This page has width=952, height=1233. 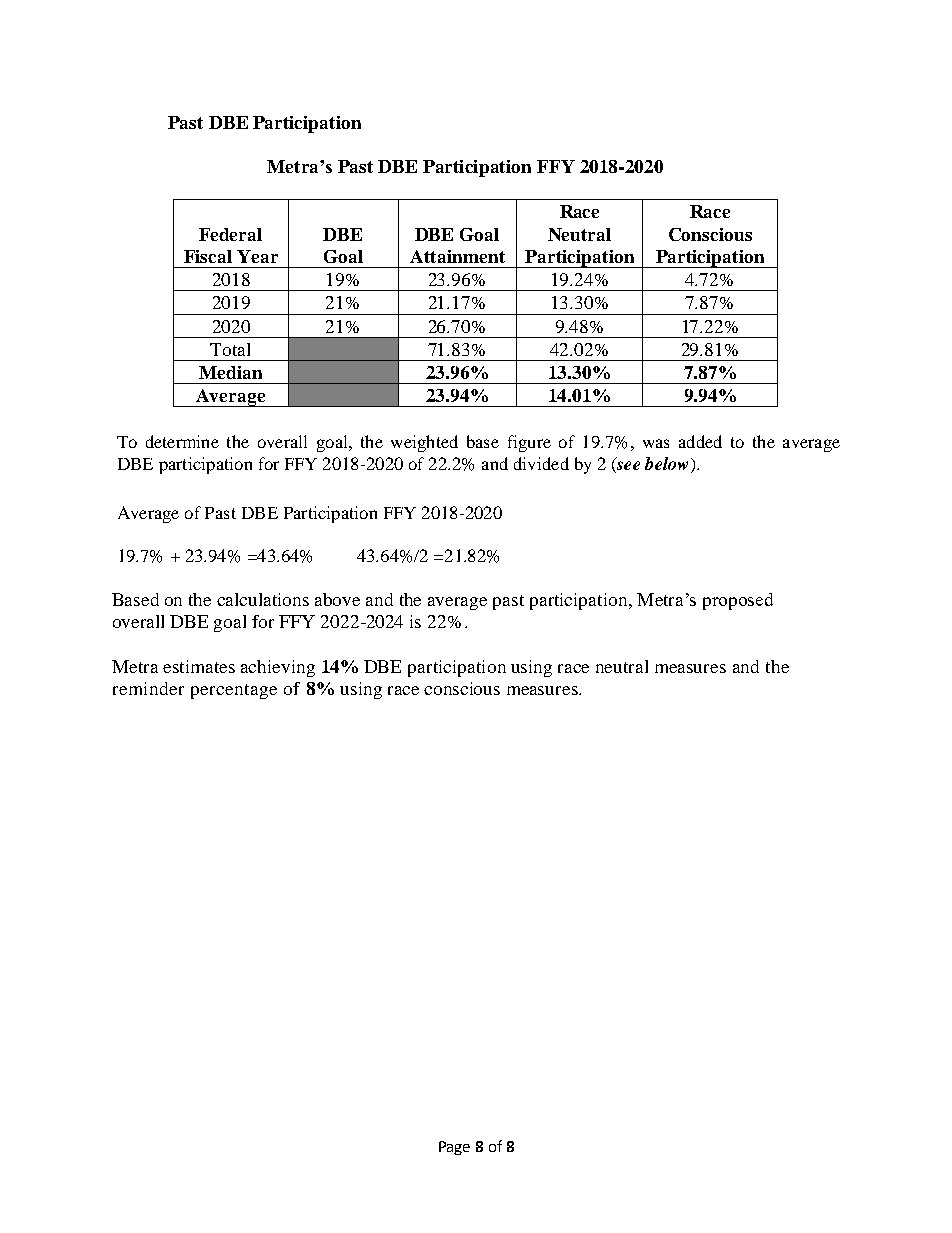 What do you see at coordinates (700, 441) in the page?
I see `added` at bounding box center [700, 441].
